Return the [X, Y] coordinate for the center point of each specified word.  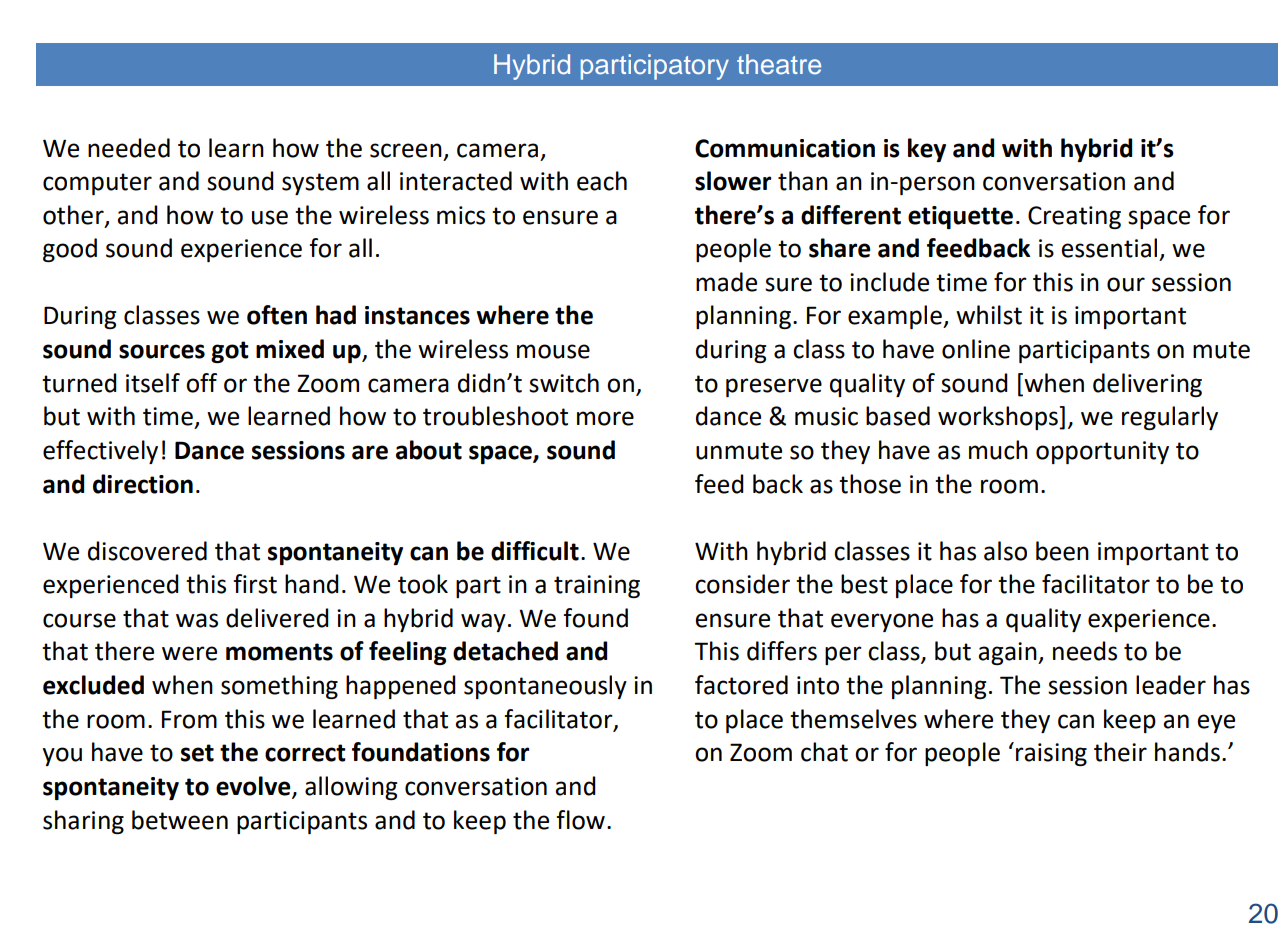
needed [129, 148]
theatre [779, 64]
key [927, 150]
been [1062, 551]
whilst [989, 315]
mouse [553, 351]
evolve [254, 787]
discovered [147, 551]
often [277, 315]
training [597, 586]
